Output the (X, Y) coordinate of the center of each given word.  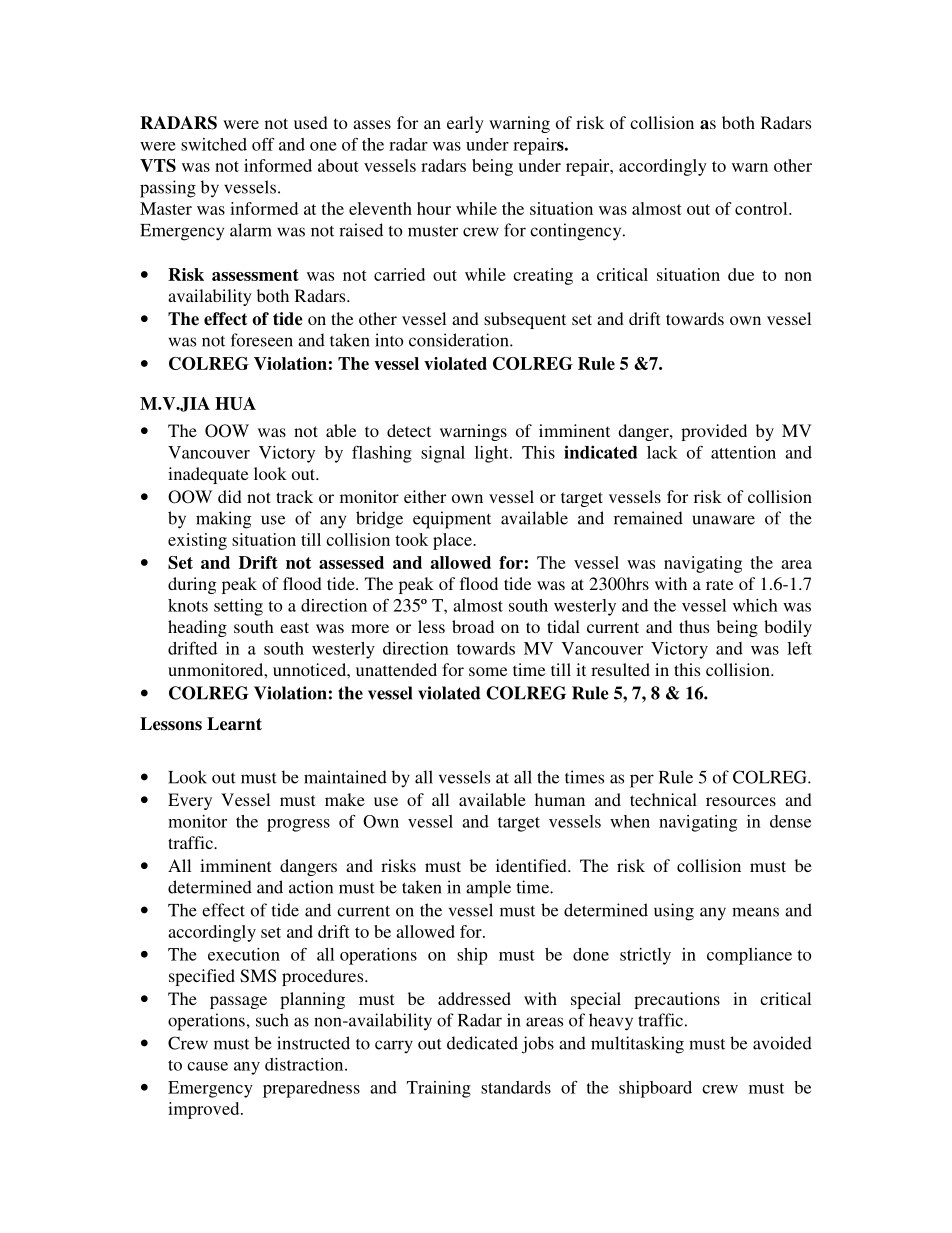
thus (694, 626)
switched (214, 144)
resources (741, 801)
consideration (460, 340)
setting (238, 607)
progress (298, 825)
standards (516, 1087)
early (465, 124)
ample (488, 889)
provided (714, 432)
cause (207, 1066)
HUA (235, 403)
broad (473, 626)
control (762, 208)
